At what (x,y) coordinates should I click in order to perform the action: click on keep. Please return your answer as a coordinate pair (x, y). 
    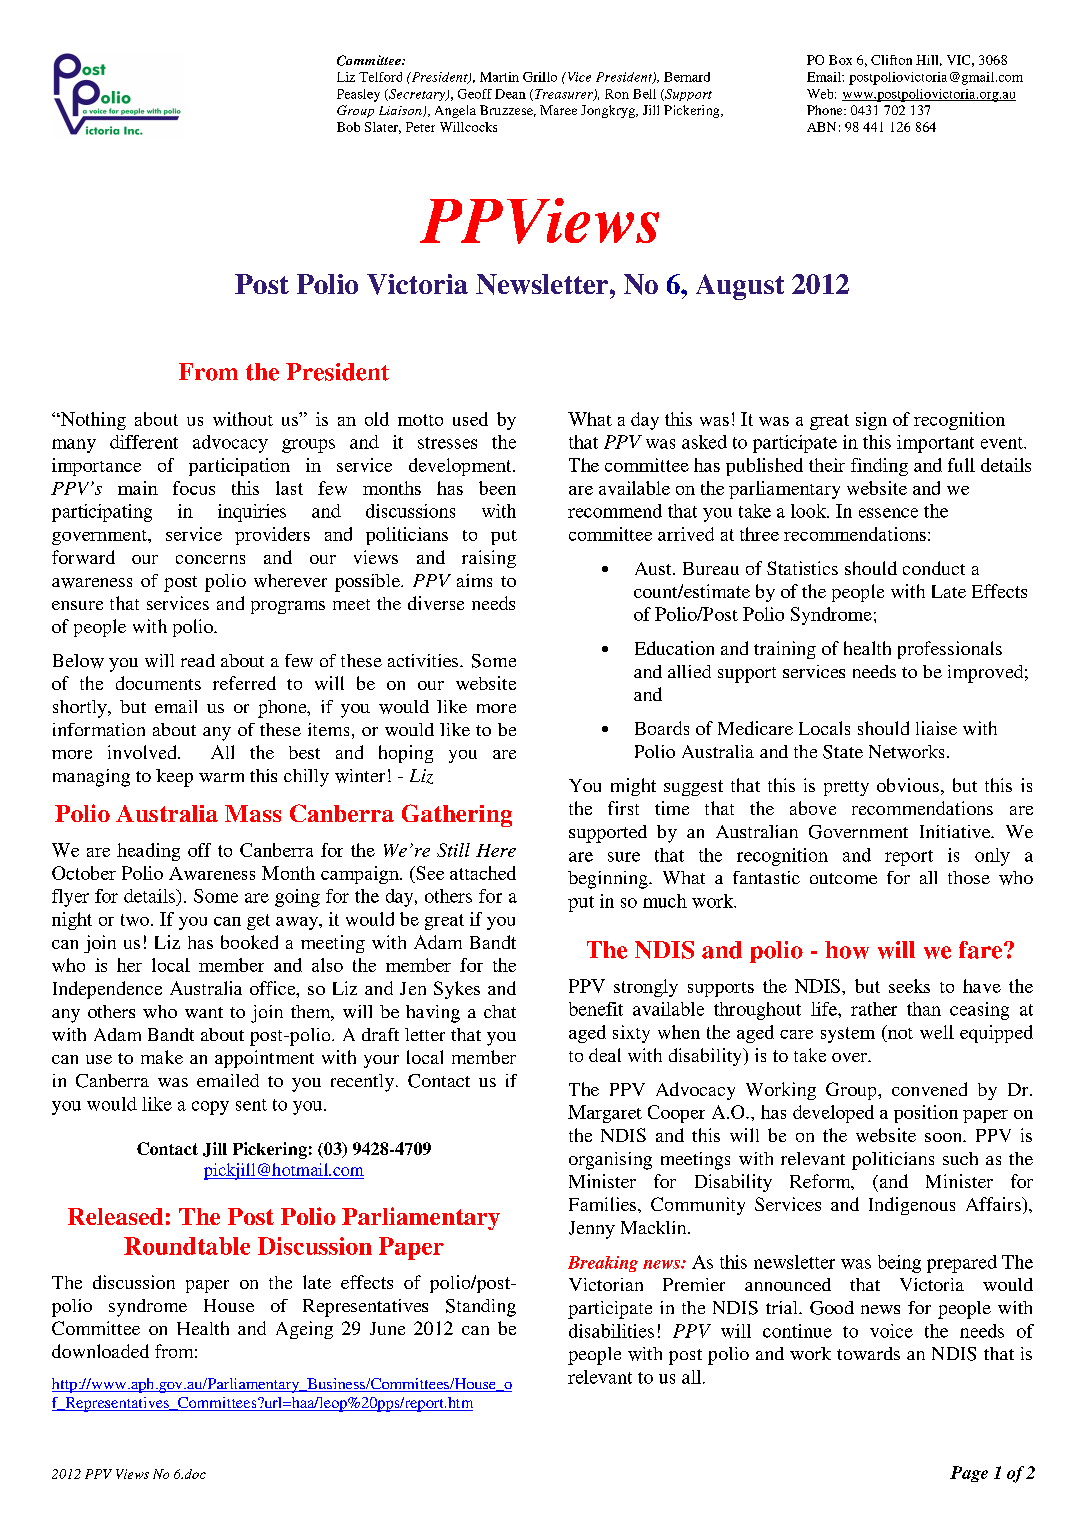
    Looking at the image, I should click on (174, 778).
